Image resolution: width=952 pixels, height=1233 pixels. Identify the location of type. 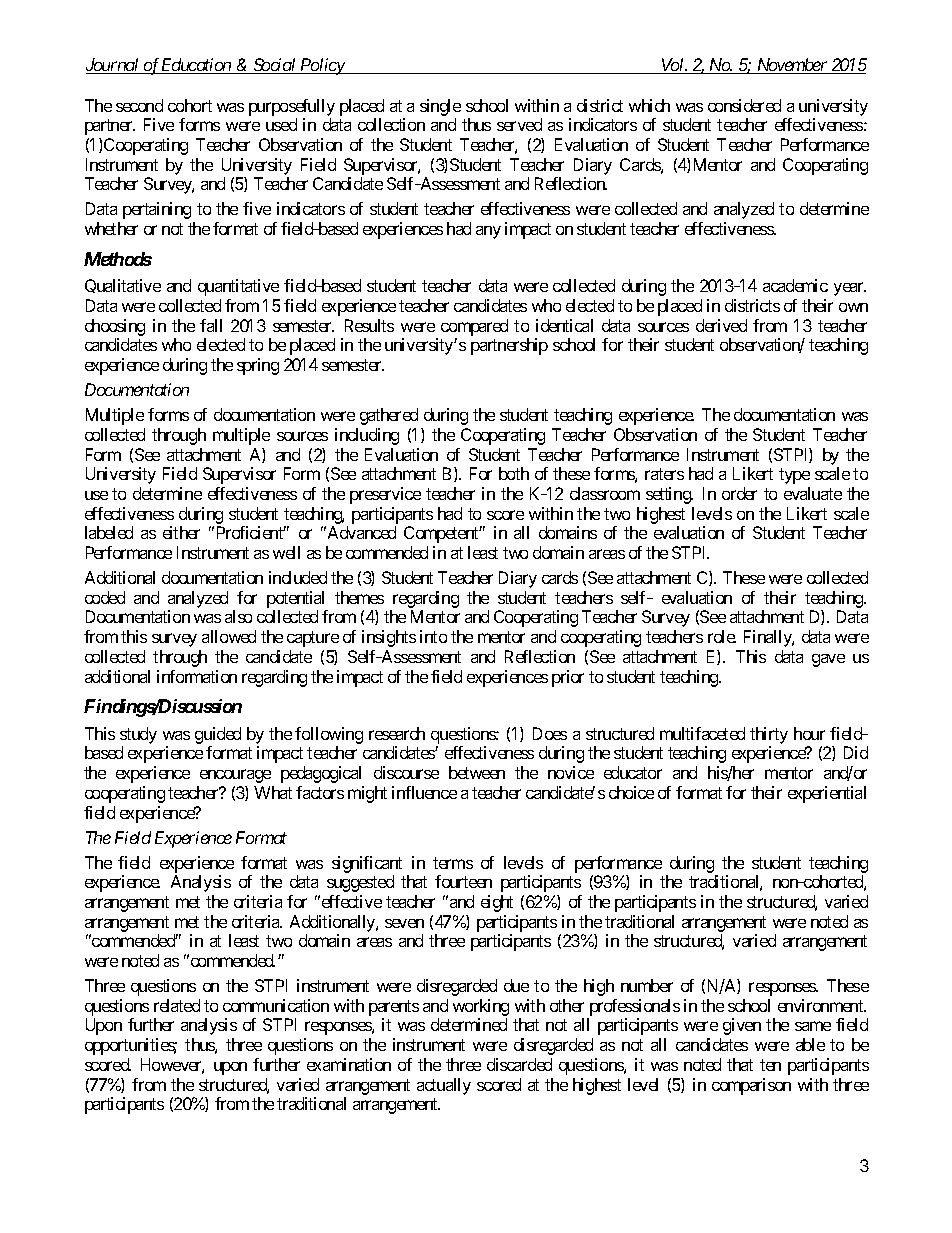
(794, 476).
